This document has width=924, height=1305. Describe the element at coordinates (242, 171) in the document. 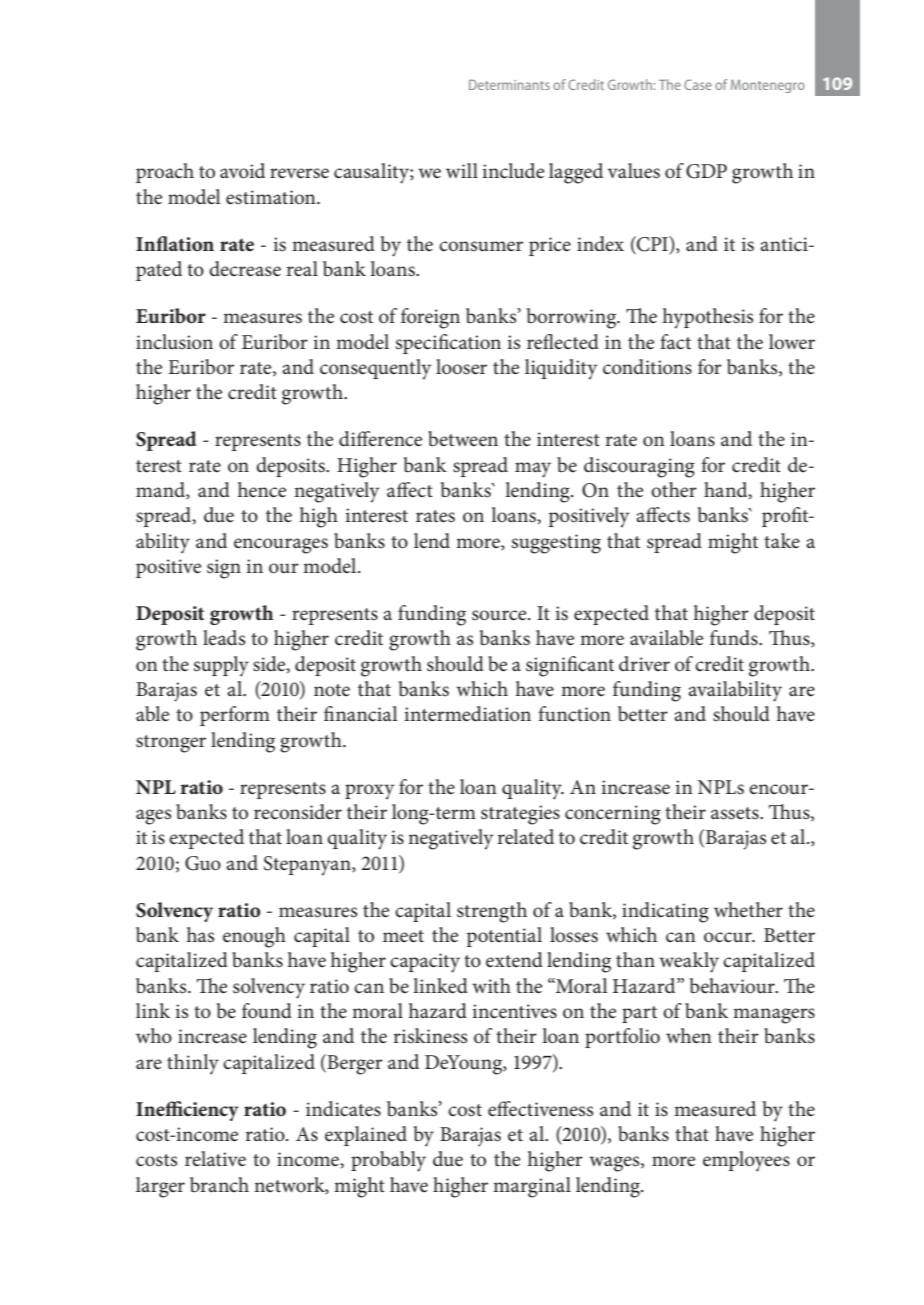

I see `avoid` at that location.
